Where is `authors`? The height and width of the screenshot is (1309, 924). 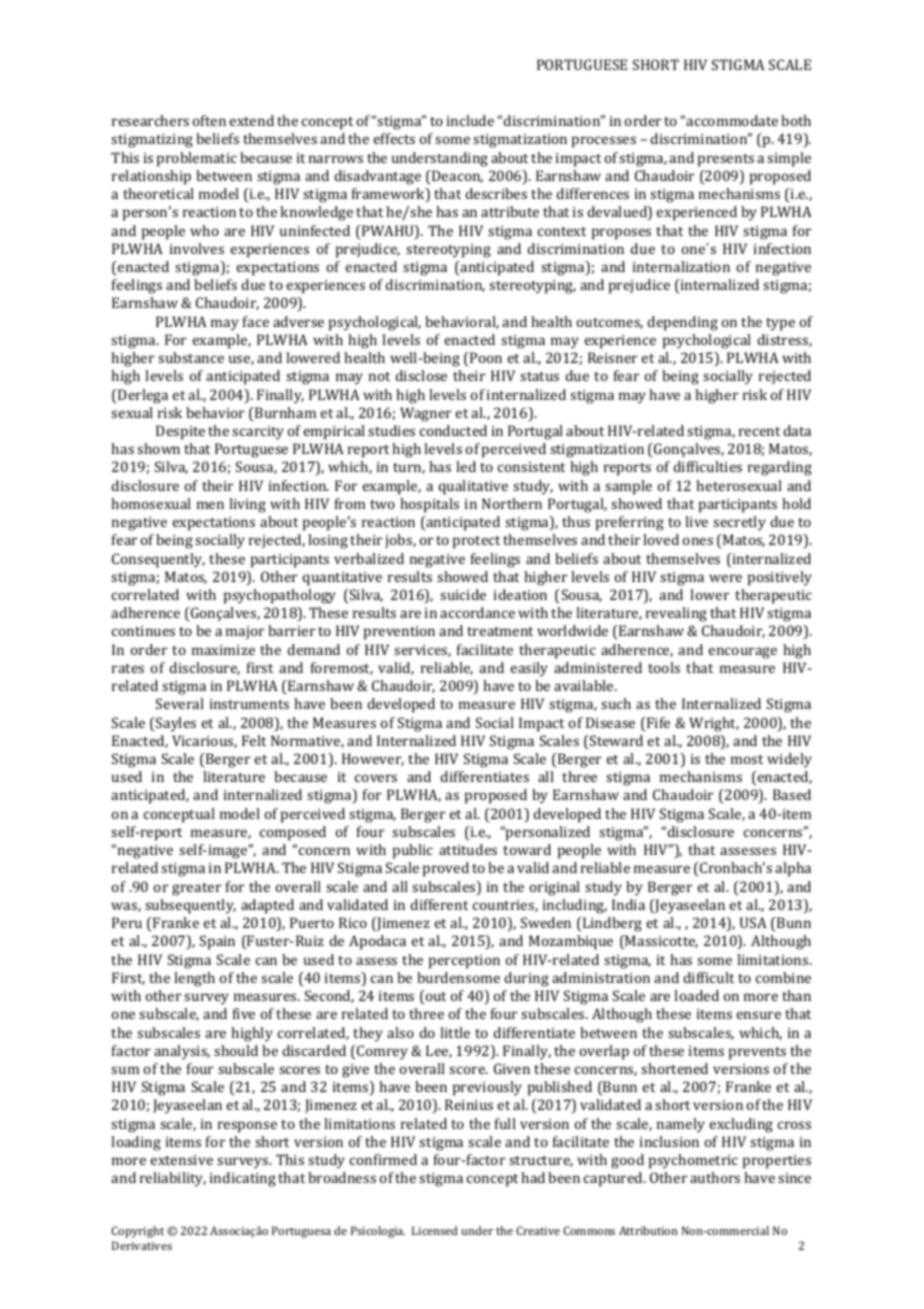 authors is located at coordinates (715, 1177).
